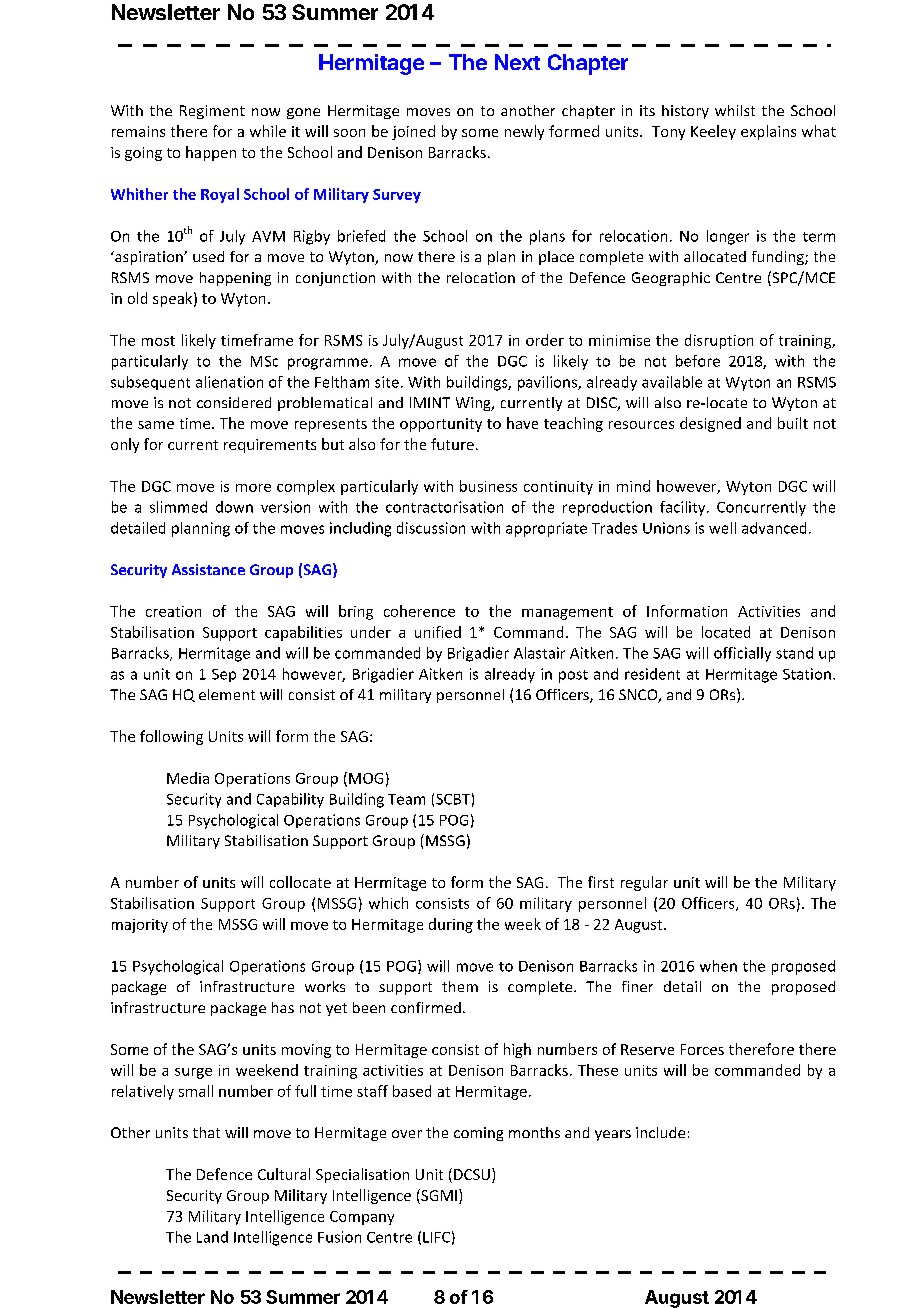  I want to click on include, so click(660, 1132).
